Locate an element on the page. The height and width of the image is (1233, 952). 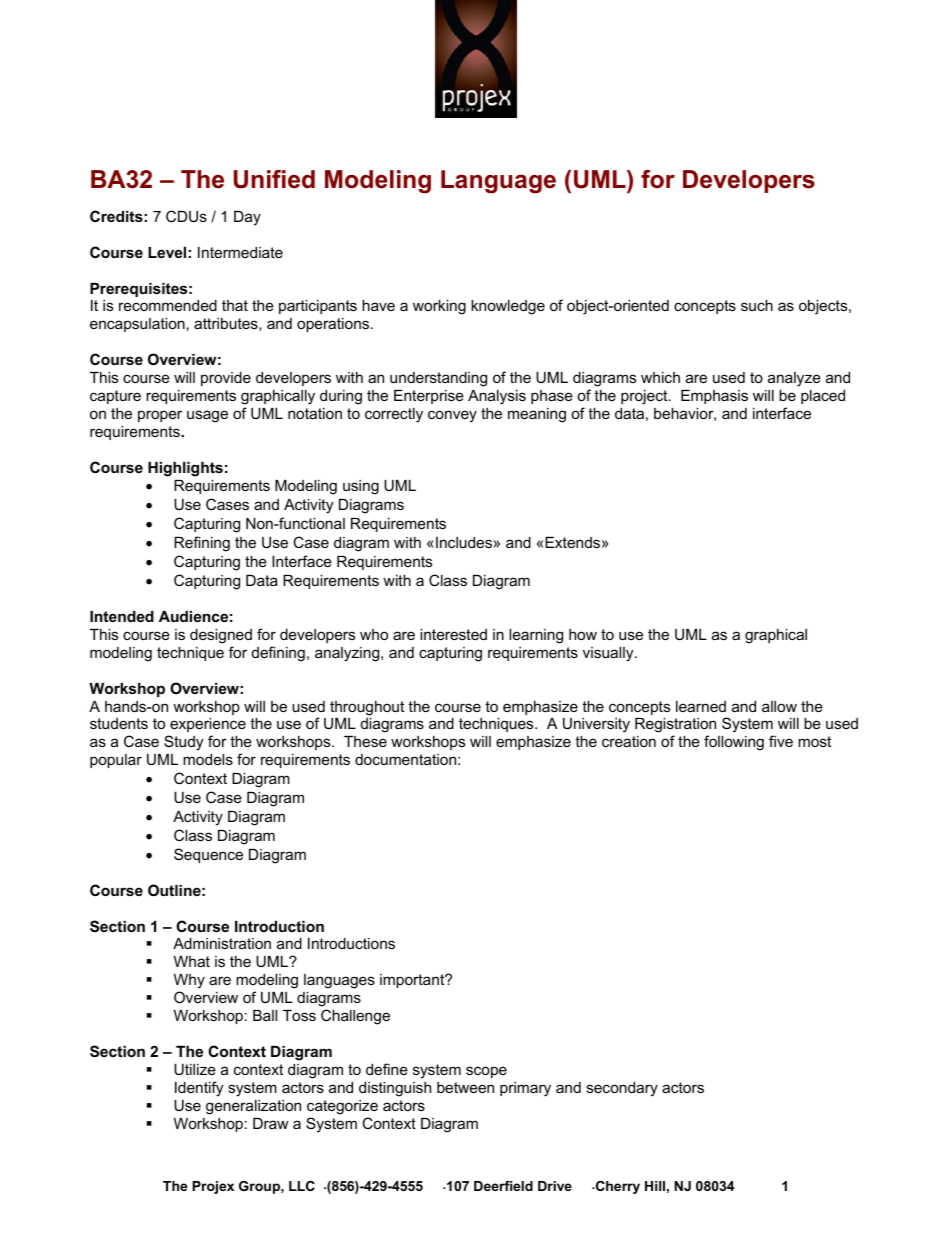
interested is located at coordinates (453, 634).
